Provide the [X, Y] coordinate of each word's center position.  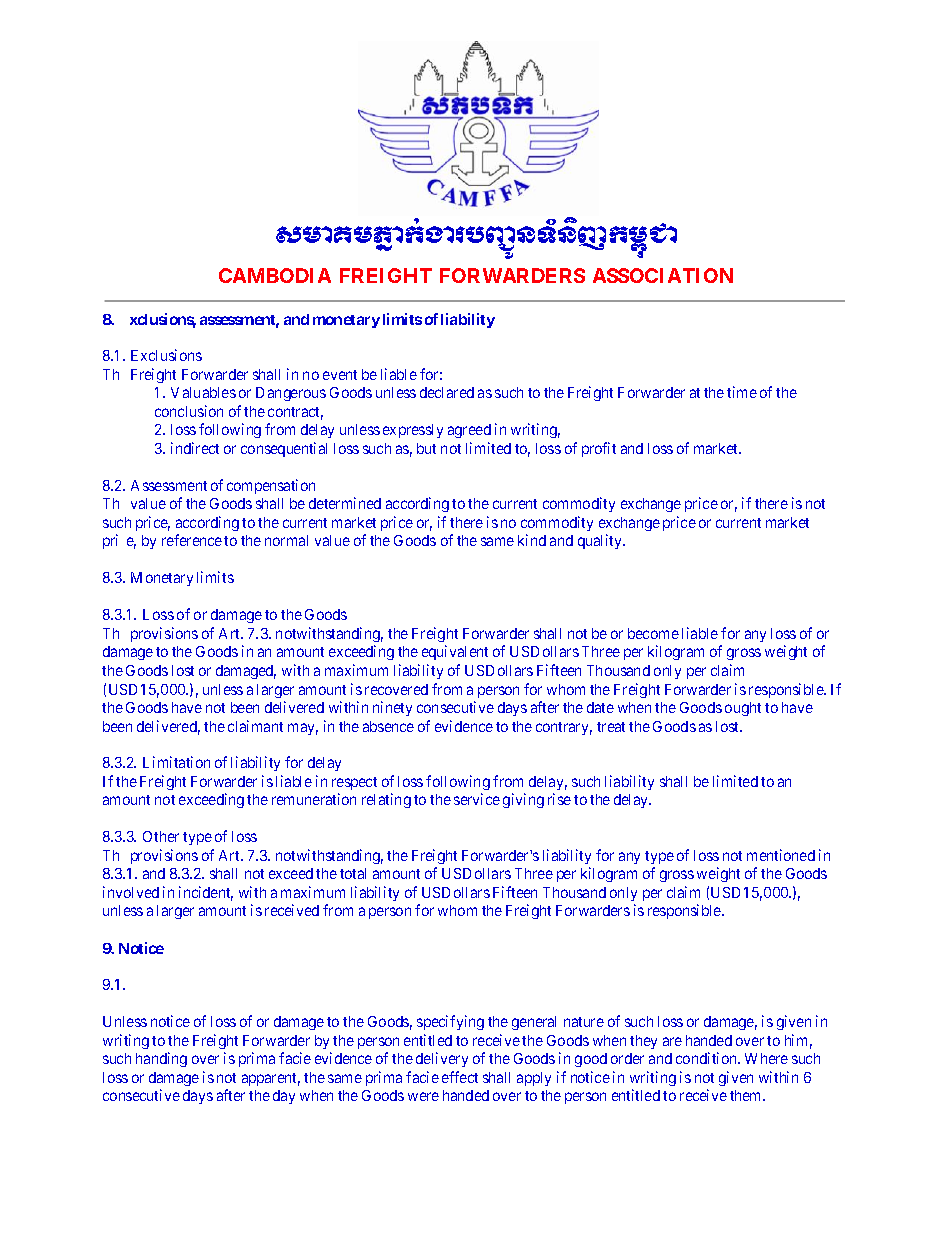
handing [161, 1059]
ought [743, 709]
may [303, 729]
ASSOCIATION [663, 275]
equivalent [455, 652]
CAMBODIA [275, 275]
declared [447, 392]
